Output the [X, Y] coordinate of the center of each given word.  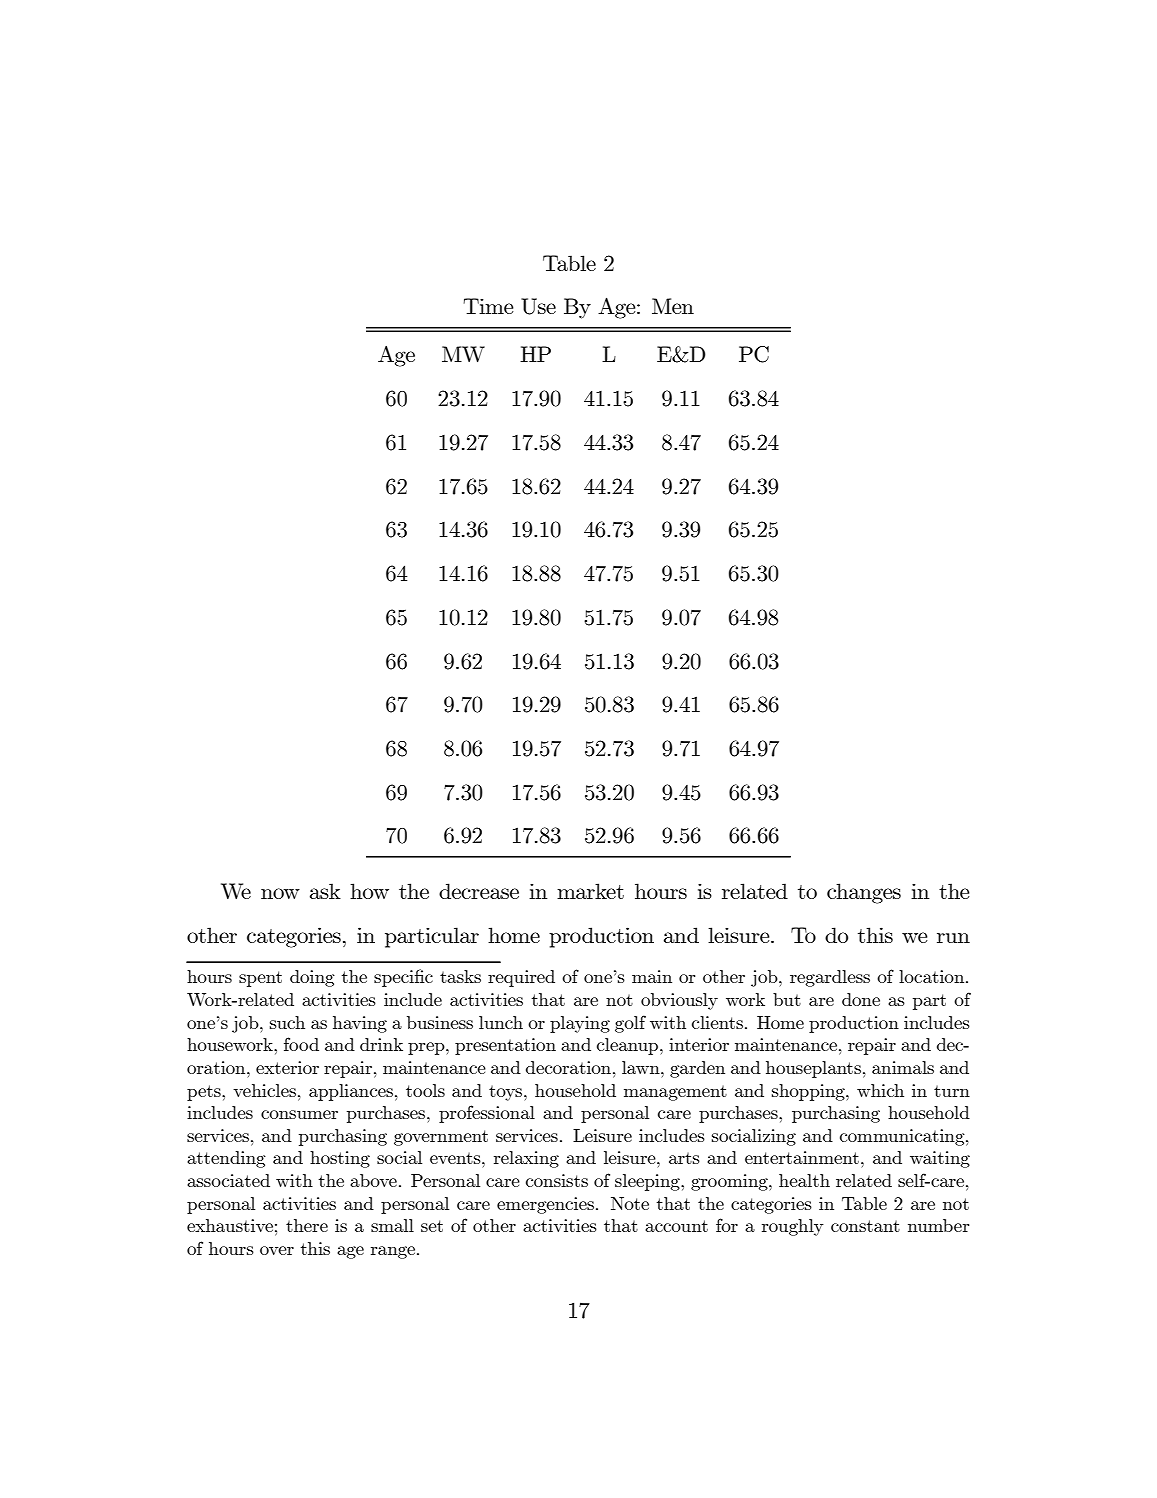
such [287, 1022]
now [280, 893]
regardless [830, 978]
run [953, 938]
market [590, 891]
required [521, 978]
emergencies [545, 1205]
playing [580, 1024]
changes [864, 893]
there [307, 1225]
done [861, 999]
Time [488, 306]
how [369, 891]
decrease [479, 891]
